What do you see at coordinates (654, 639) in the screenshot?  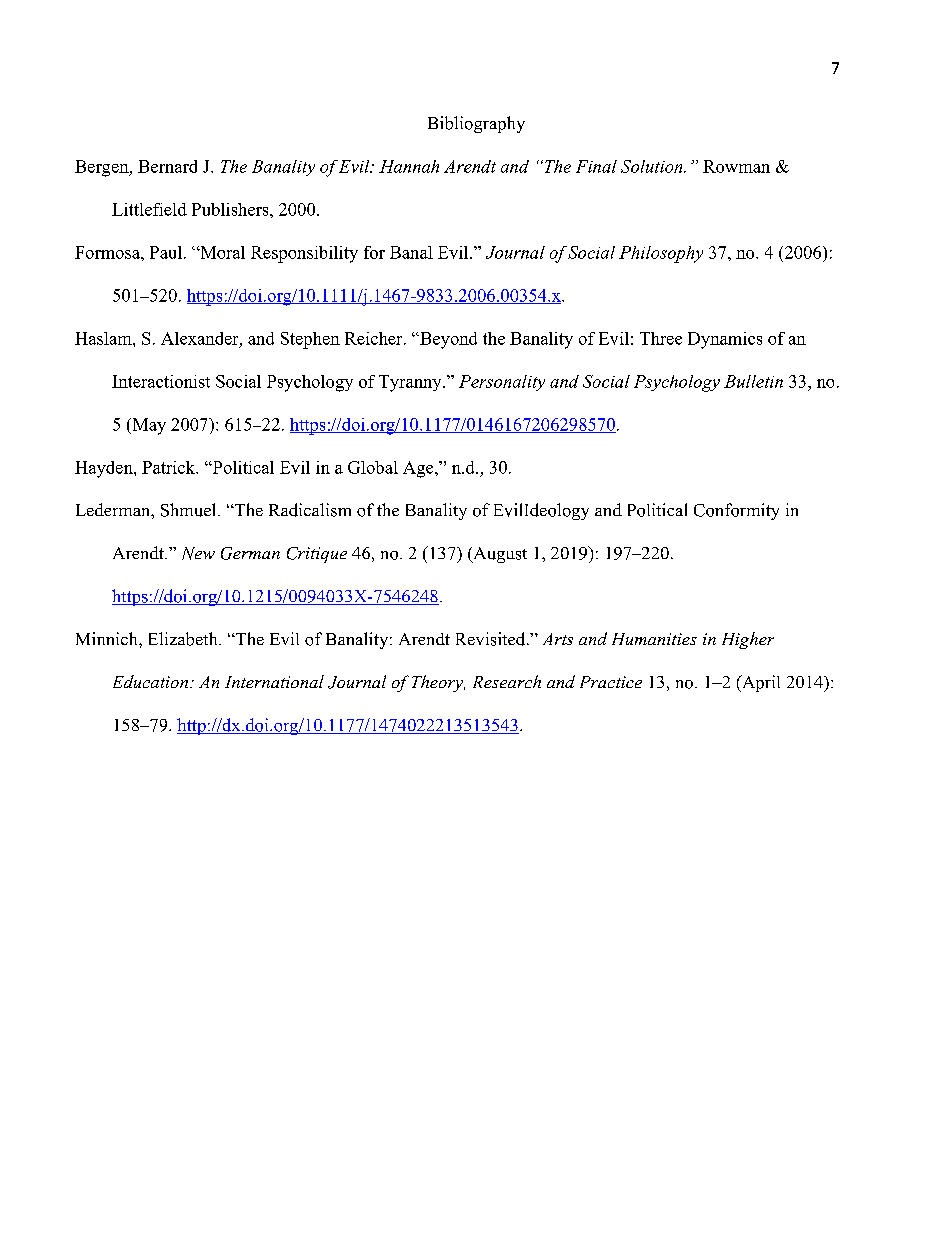 I see `Humanities` at bounding box center [654, 639].
